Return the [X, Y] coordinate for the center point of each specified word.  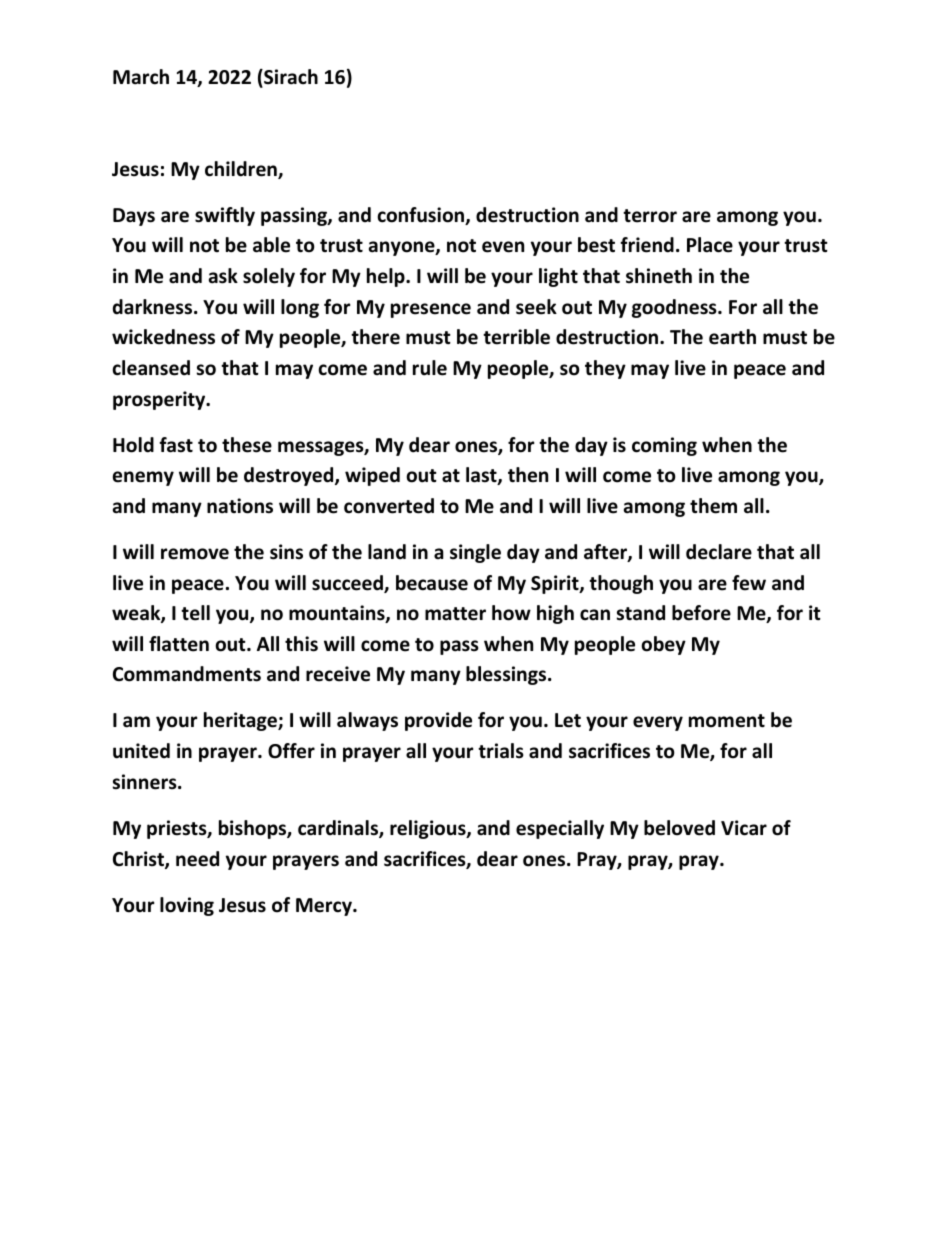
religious [429, 829]
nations [240, 506]
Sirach [290, 78]
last [482, 476]
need [197, 859]
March [141, 77]
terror [650, 216]
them [713, 506]
